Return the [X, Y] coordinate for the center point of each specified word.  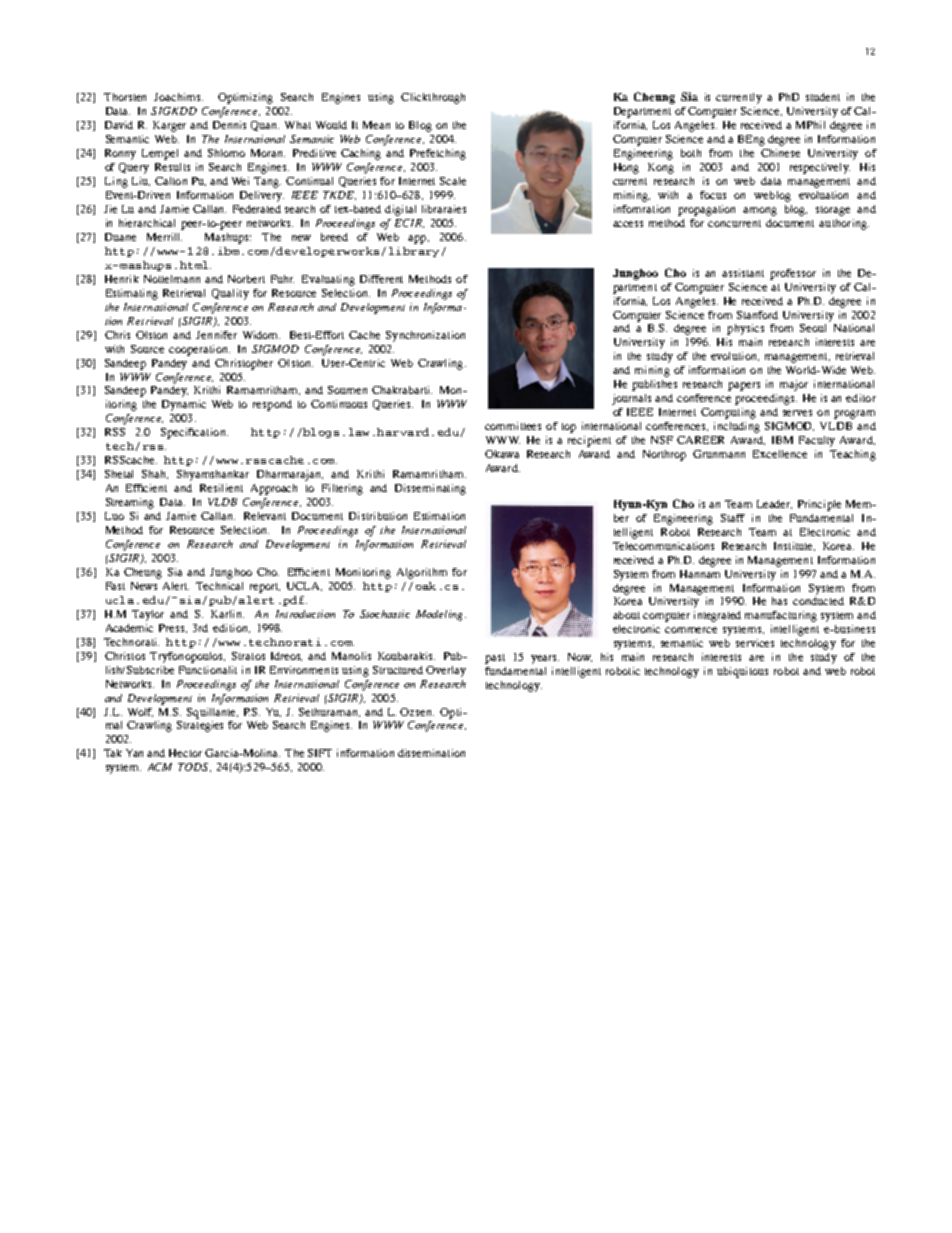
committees [513, 426]
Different [381, 279]
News [144, 586]
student [823, 97]
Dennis [229, 125]
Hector [185, 753]
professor [793, 274]
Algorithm [422, 573]
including [737, 427]
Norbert [246, 279]
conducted [818, 601]
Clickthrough [433, 98]
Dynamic [184, 405]
